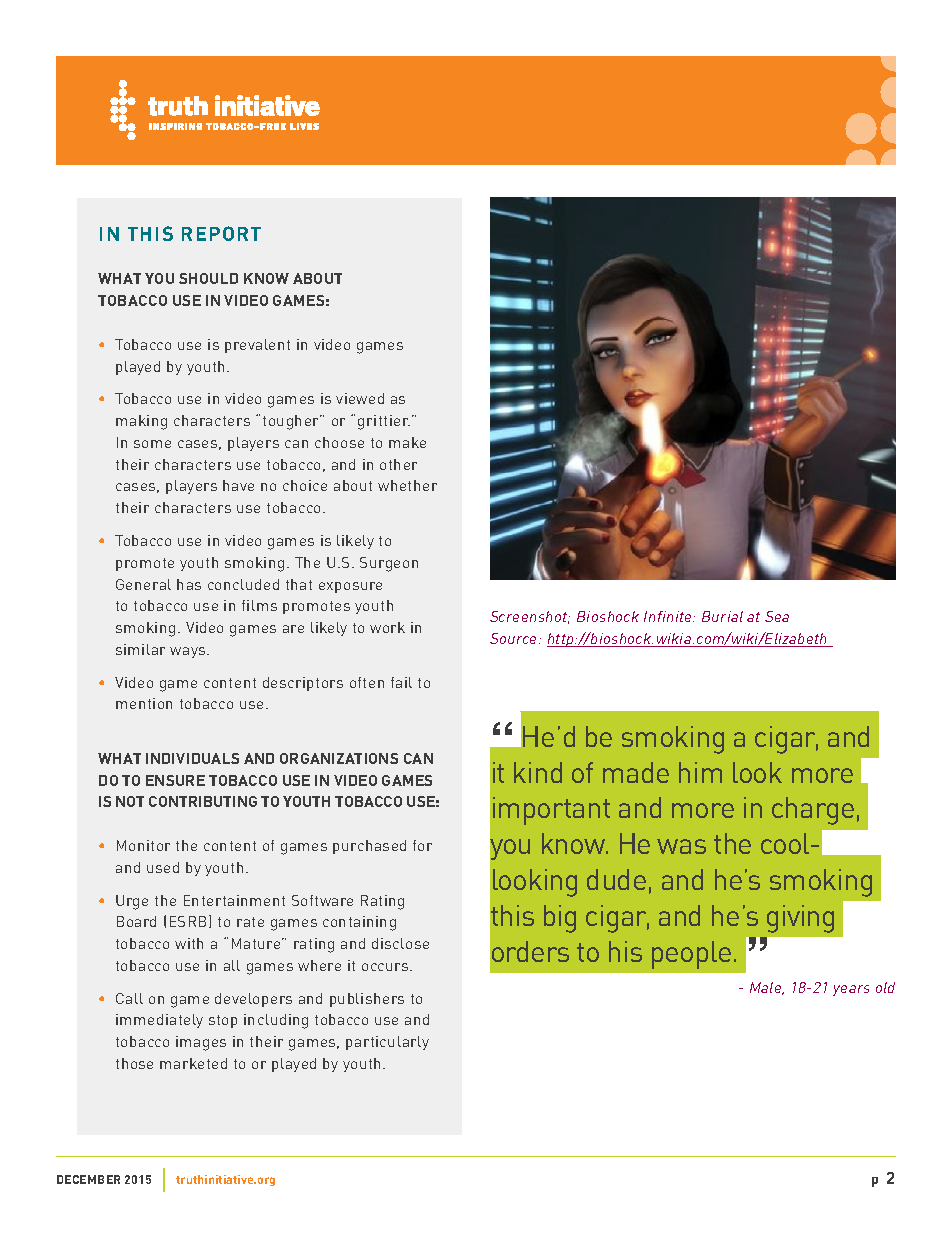  I want to click on used, so click(163, 867).
